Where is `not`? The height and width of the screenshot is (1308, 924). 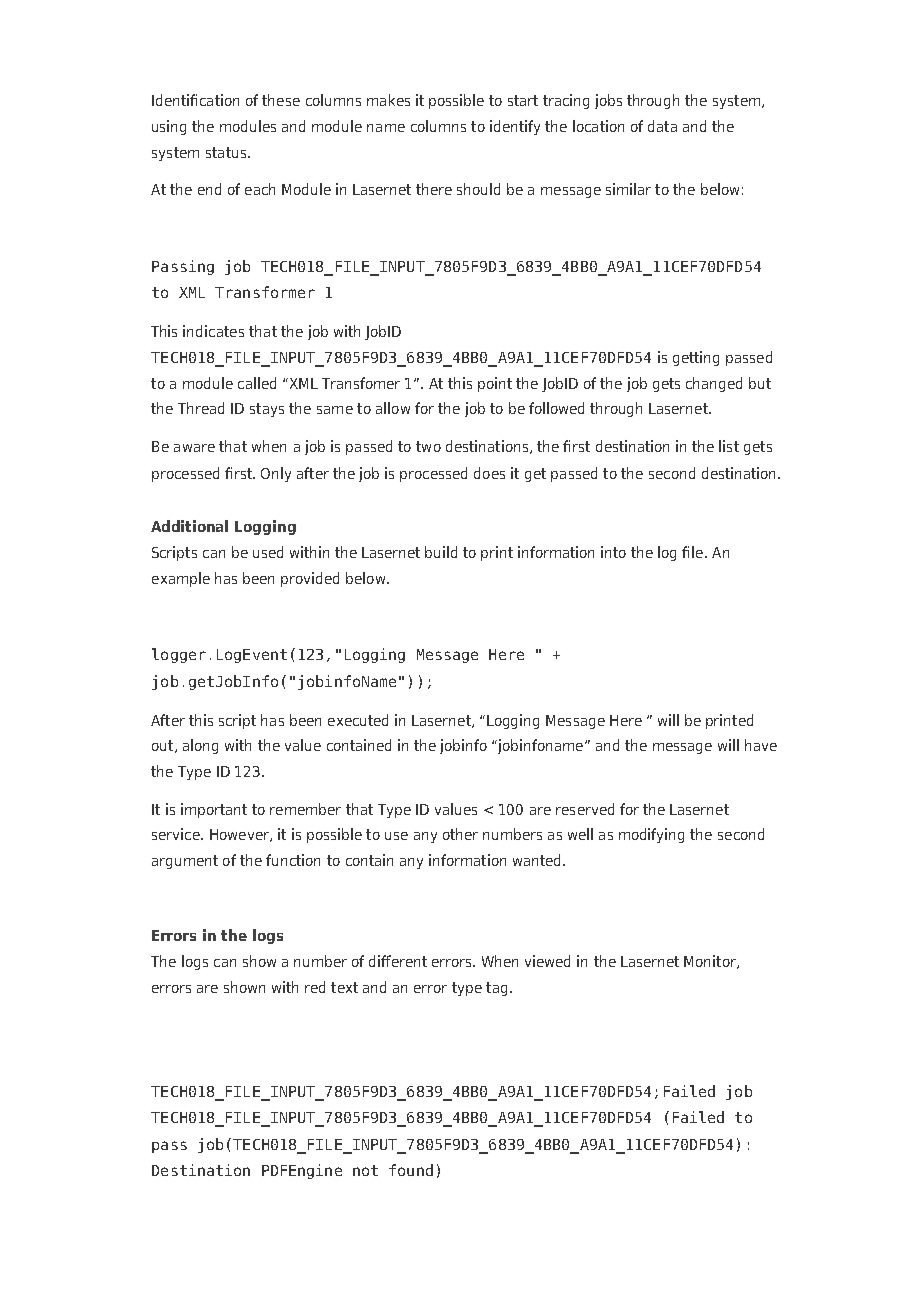 not is located at coordinates (365, 1170).
